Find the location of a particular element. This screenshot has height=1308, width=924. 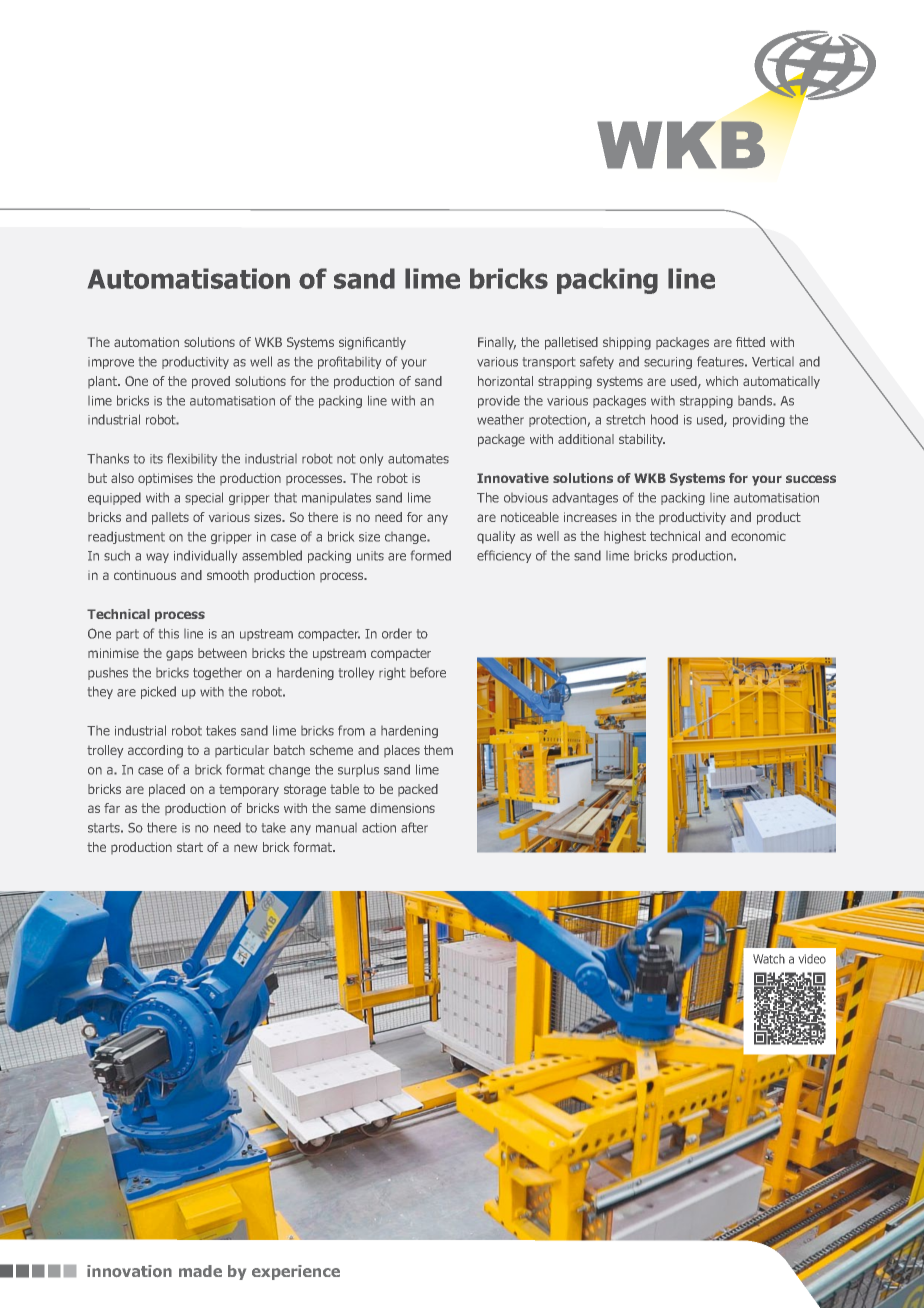

made is located at coordinates (200, 1271).
